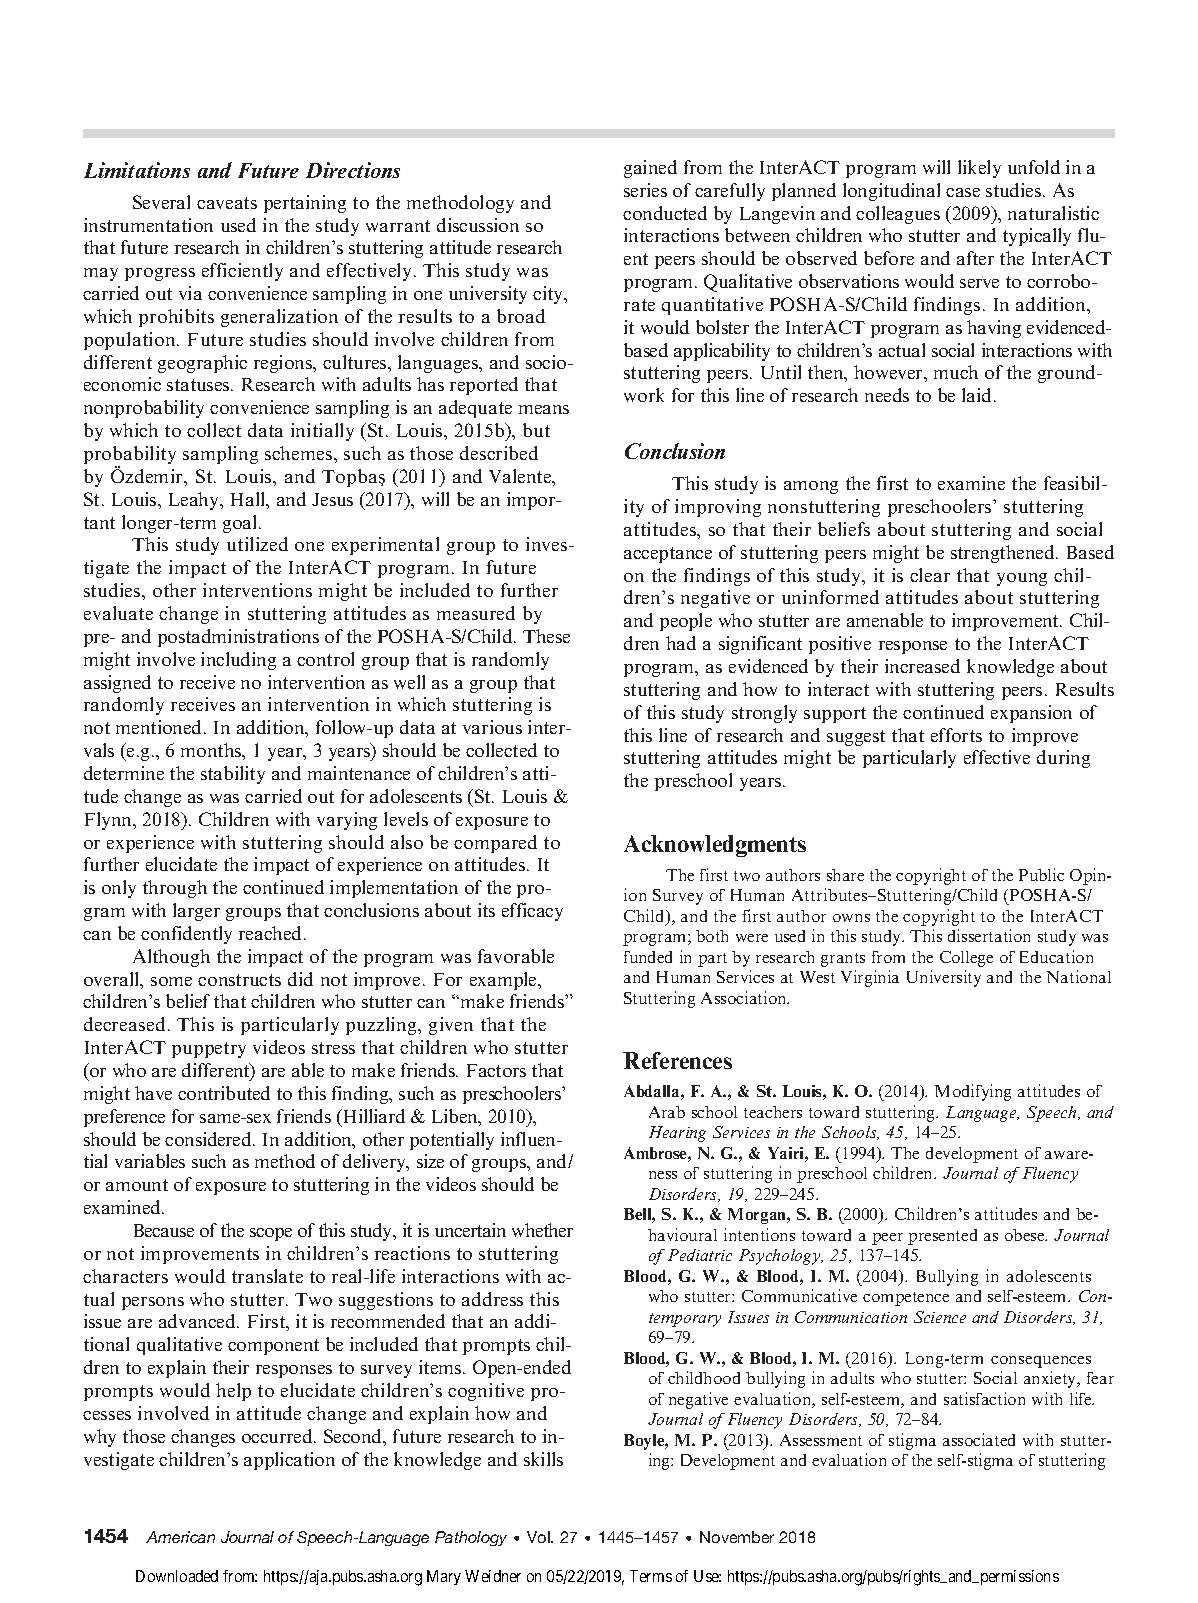 The image size is (1198, 1603). Describe the element at coordinates (645, 190) in the page. I see `series` at that location.
